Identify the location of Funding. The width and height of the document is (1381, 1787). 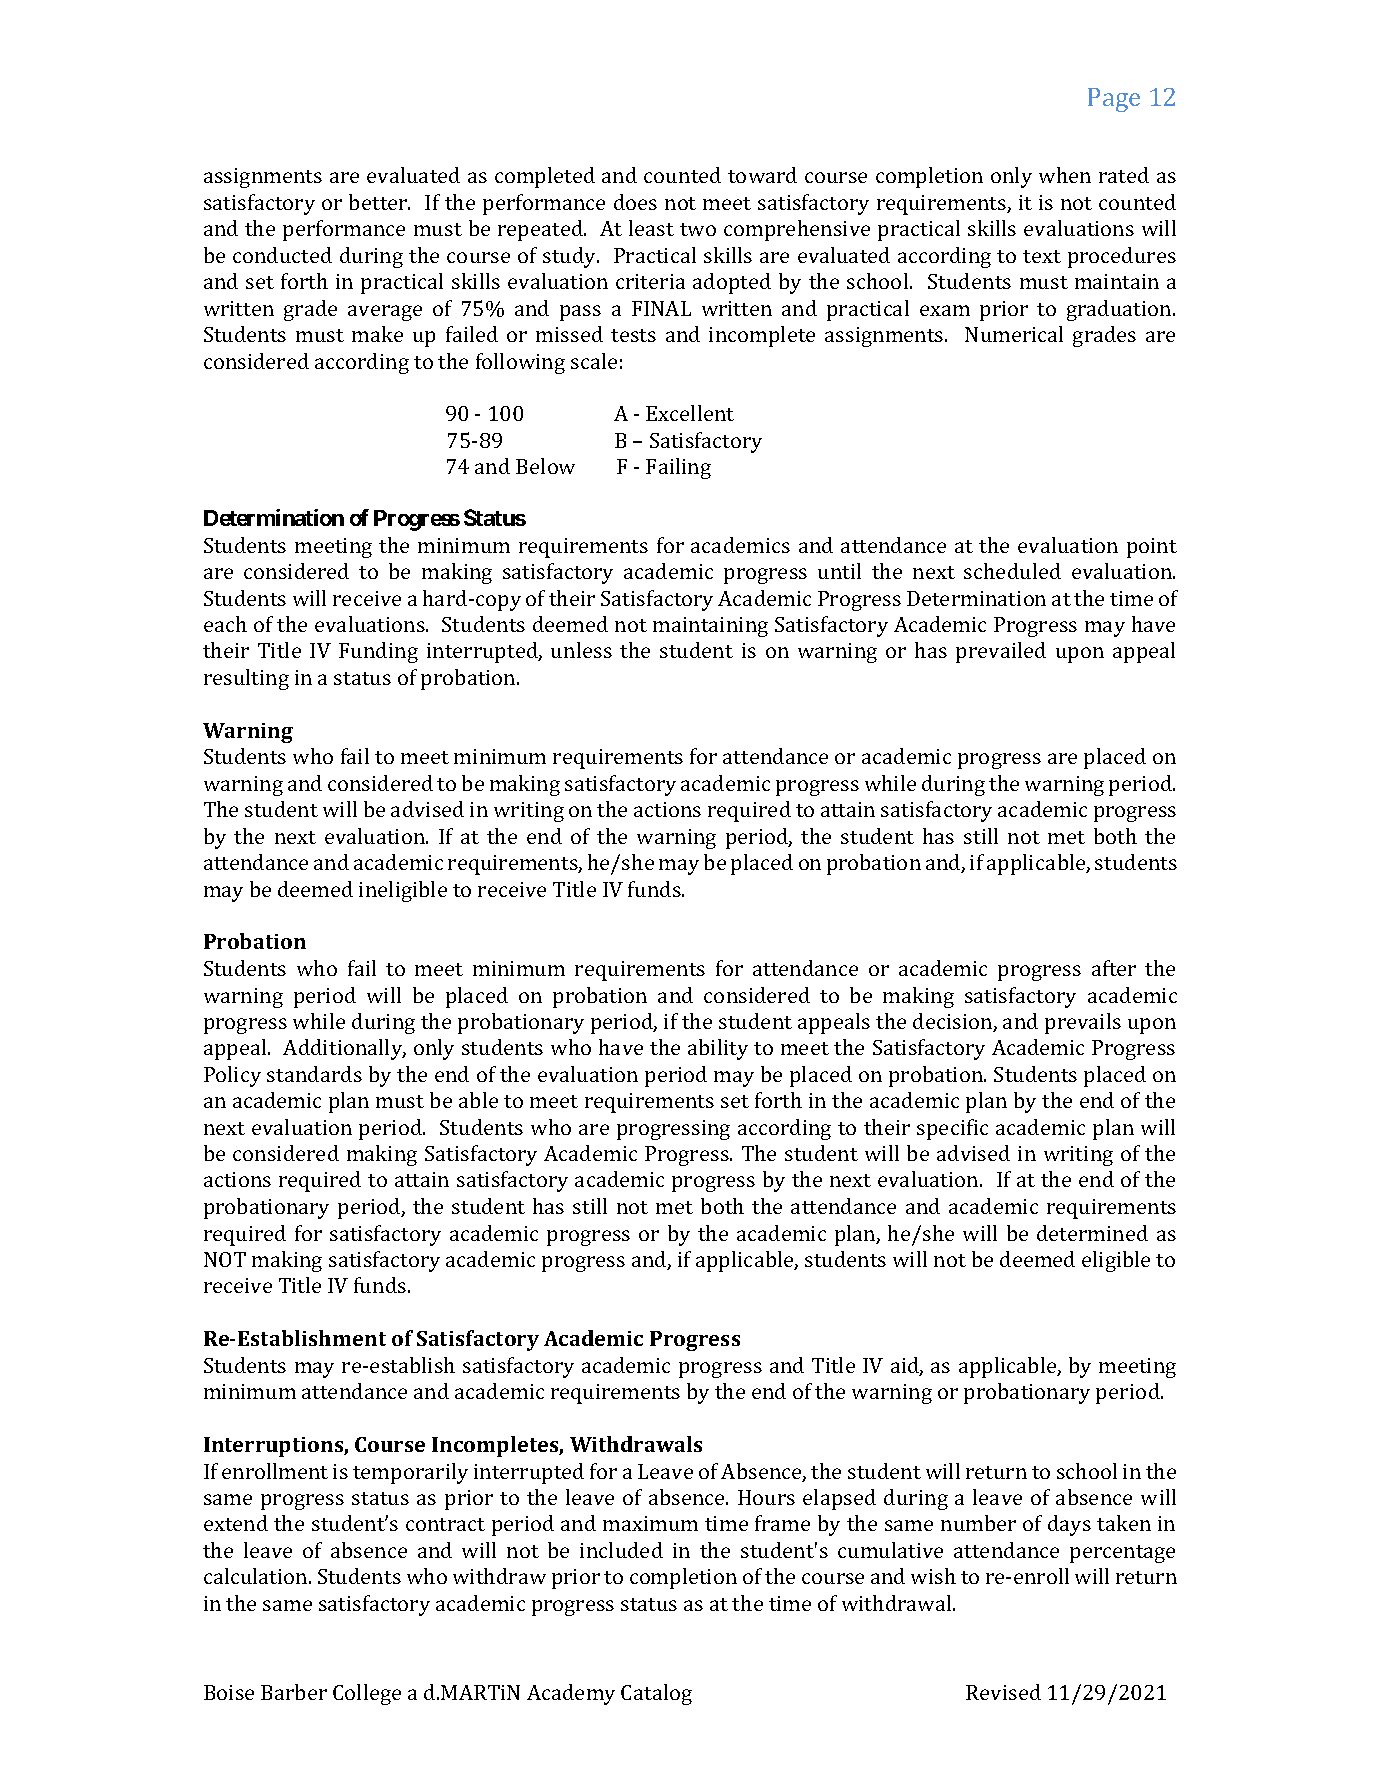
(378, 652).
